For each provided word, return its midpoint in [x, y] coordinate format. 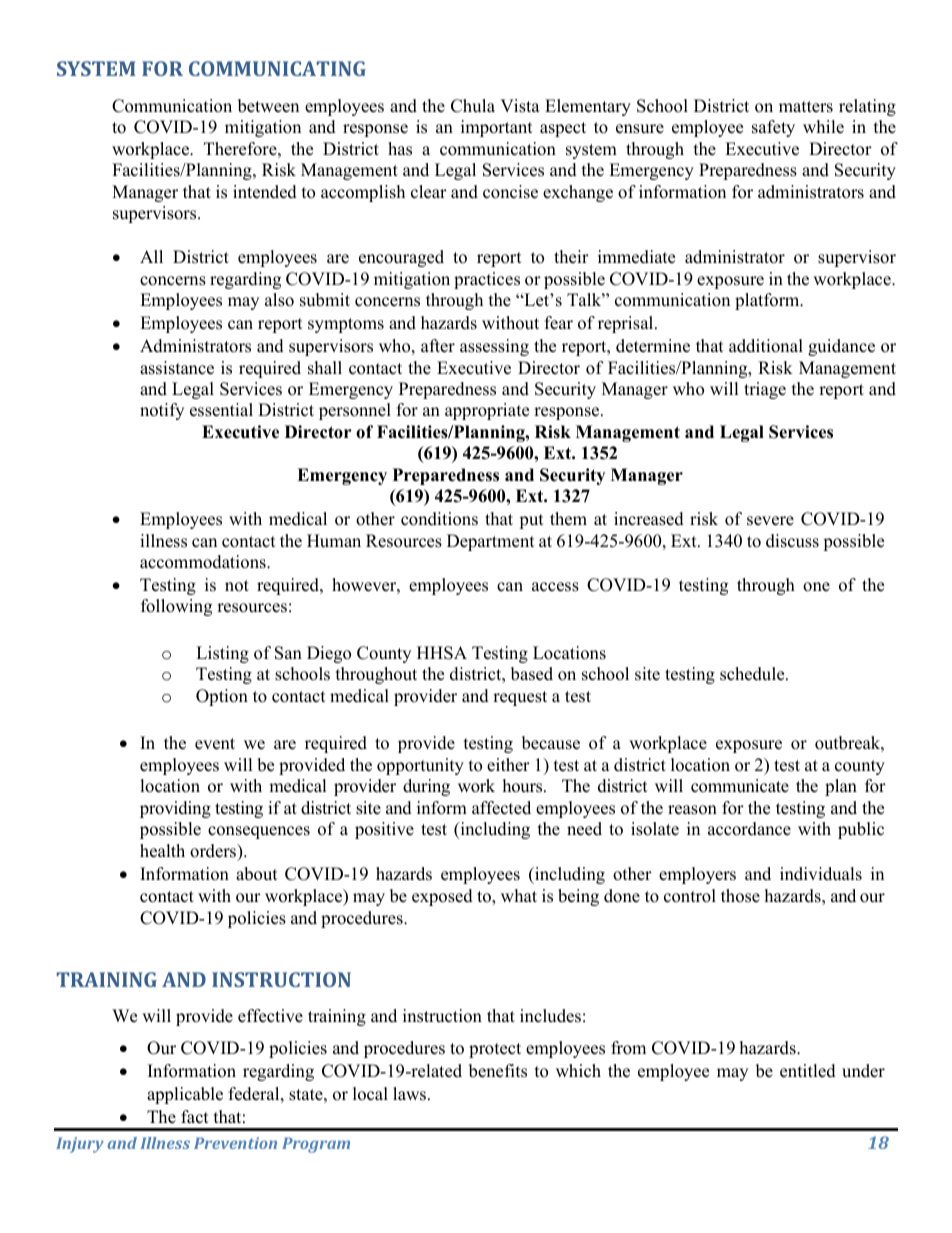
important [497, 128]
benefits [498, 1071]
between [268, 106]
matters [806, 107]
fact [195, 1117]
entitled [808, 1071]
